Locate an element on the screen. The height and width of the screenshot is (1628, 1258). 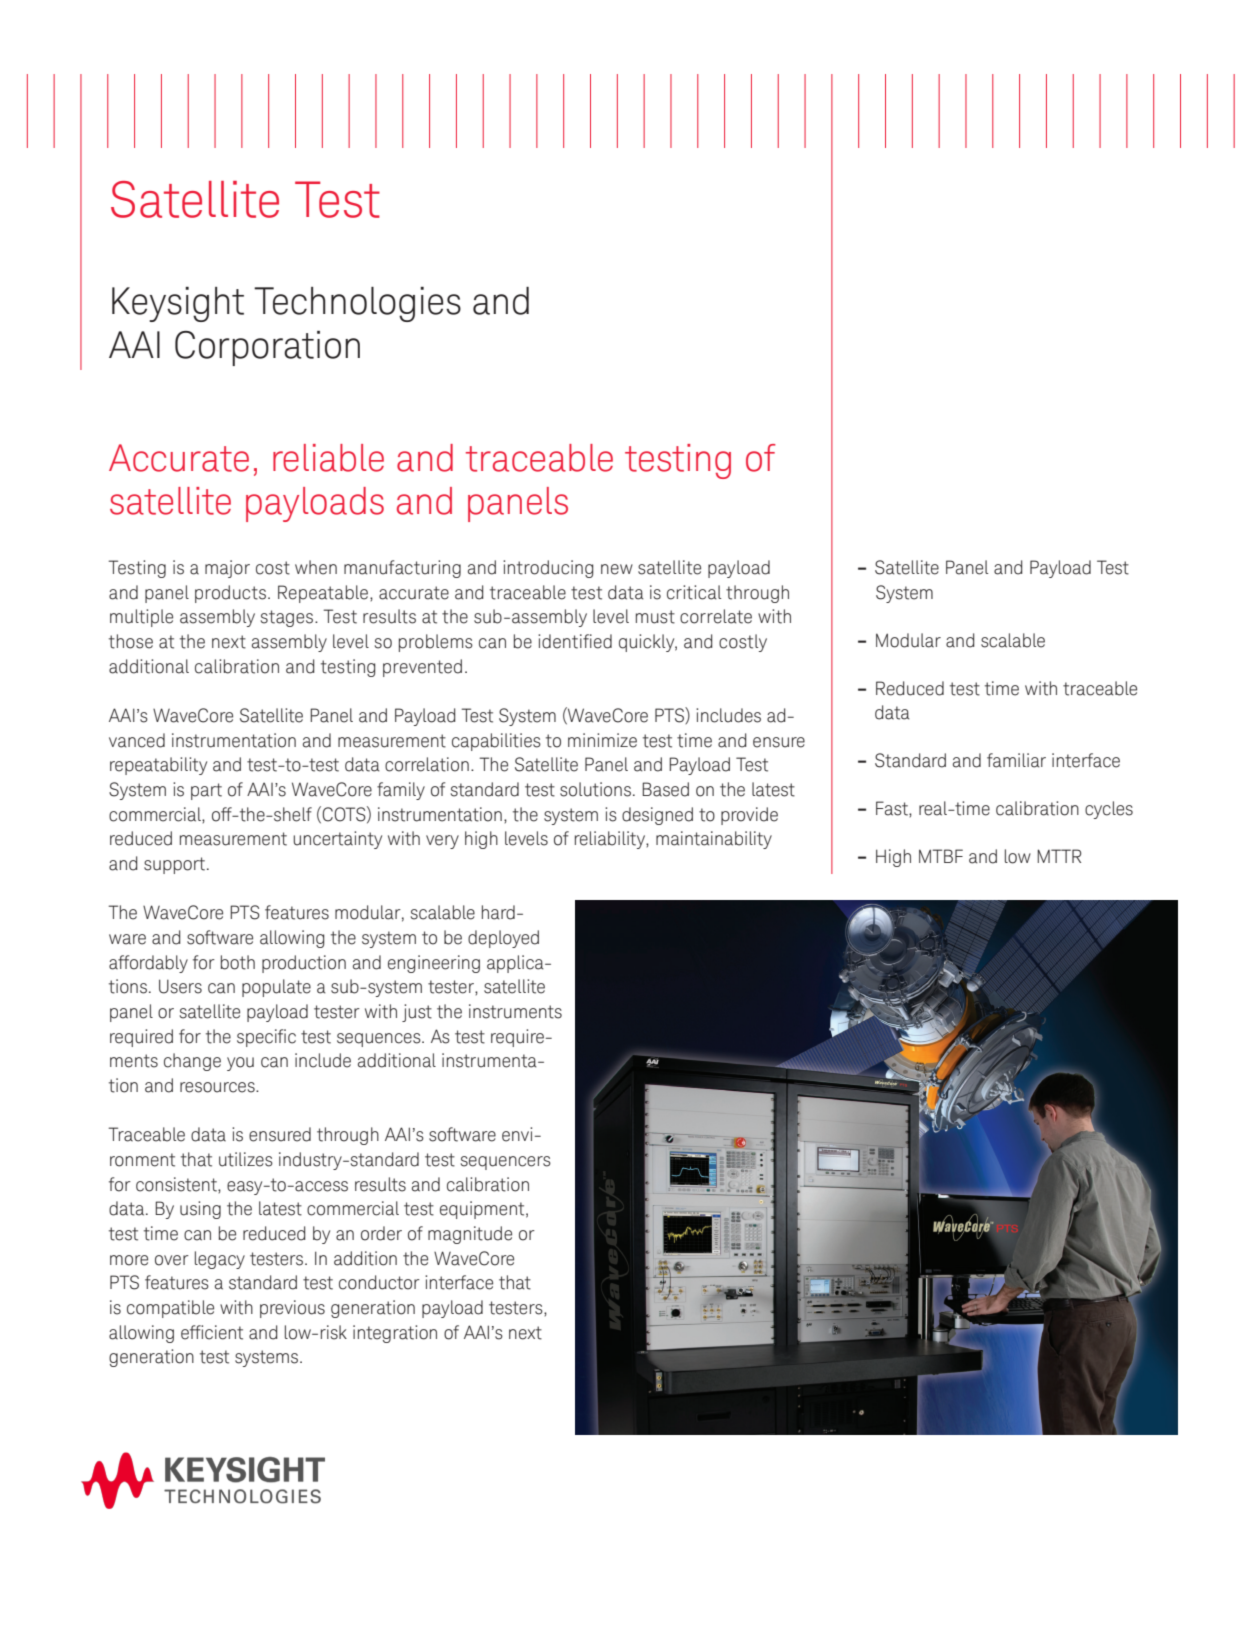
critical is located at coordinates (694, 592).
